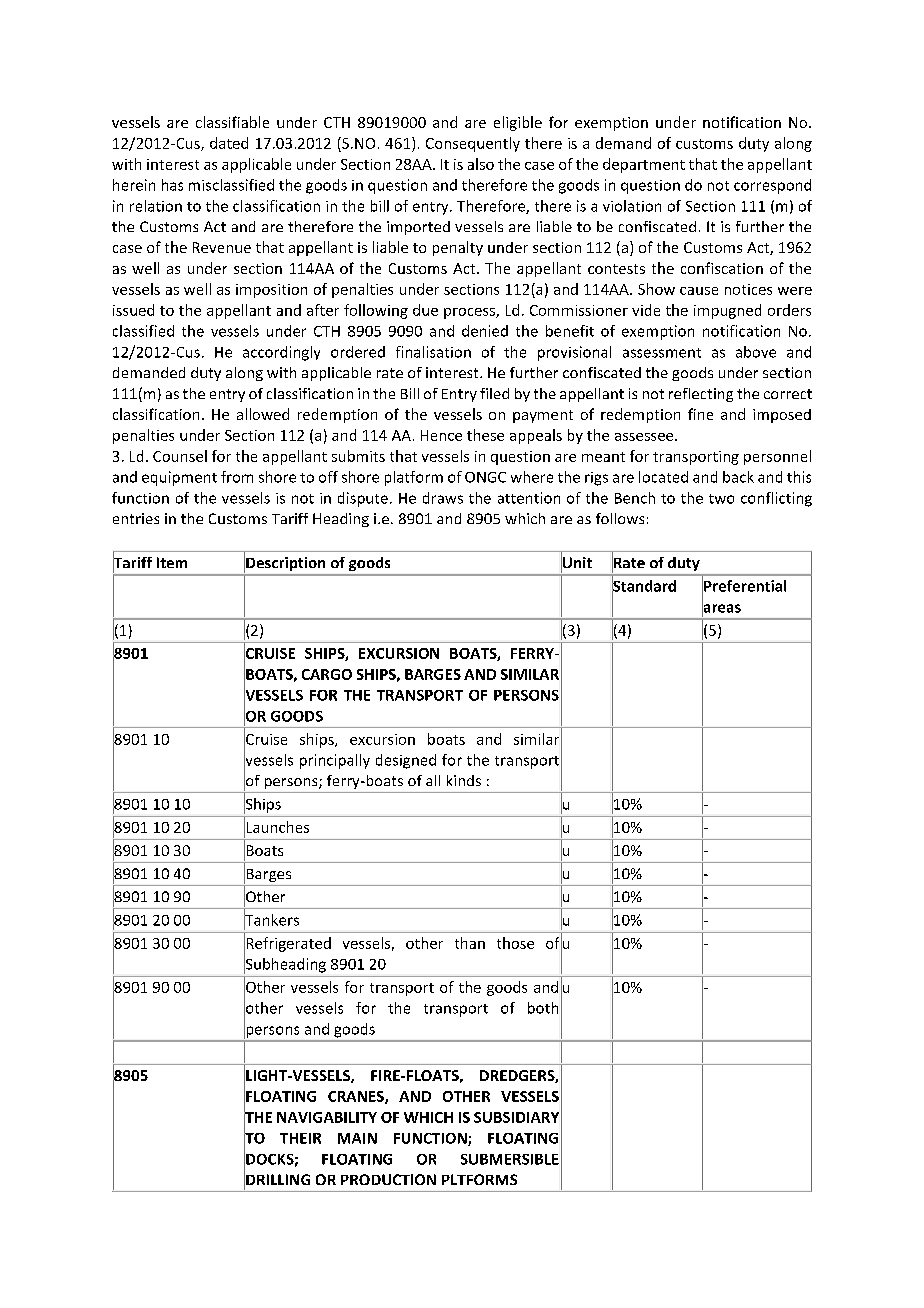 This image has width=924, height=1308. Describe the element at coordinates (300, 1138) in the image. I see `THEIR` at that location.
